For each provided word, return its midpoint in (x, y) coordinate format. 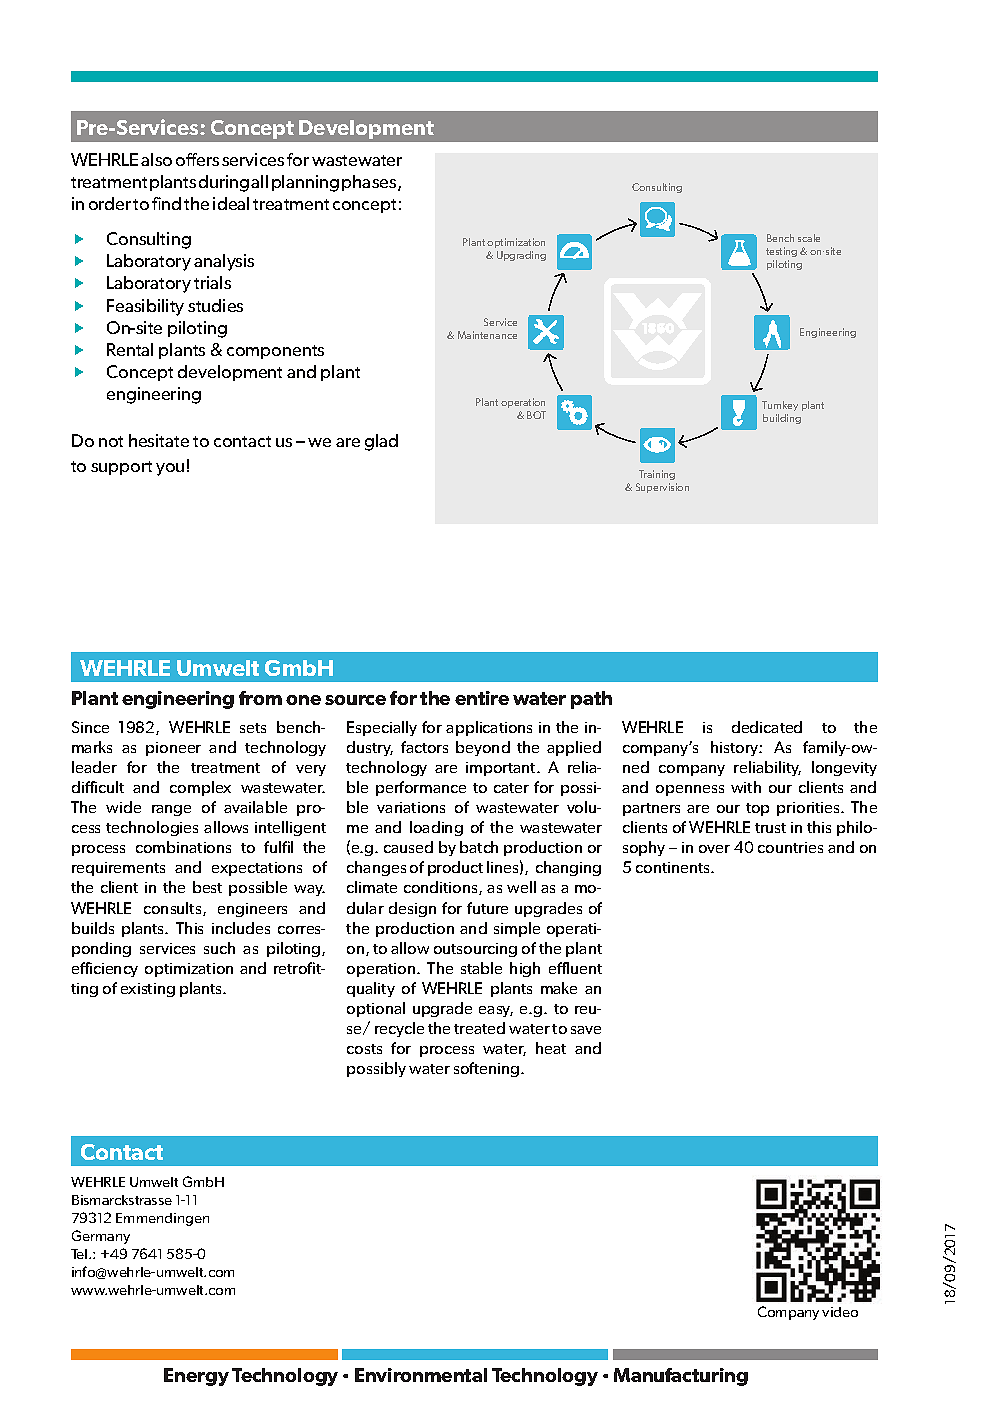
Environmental (421, 1375)
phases (370, 183)
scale (809, 238)
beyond (483, 748)
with (746, 787)
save (586, 1030)
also (156, 159)
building (782, 419)
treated (479, 1028)
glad (381, 442)
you (170, 469)
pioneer (173, 749)
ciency (116, 970)
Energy (196, 1377)
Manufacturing (681, 1377)
